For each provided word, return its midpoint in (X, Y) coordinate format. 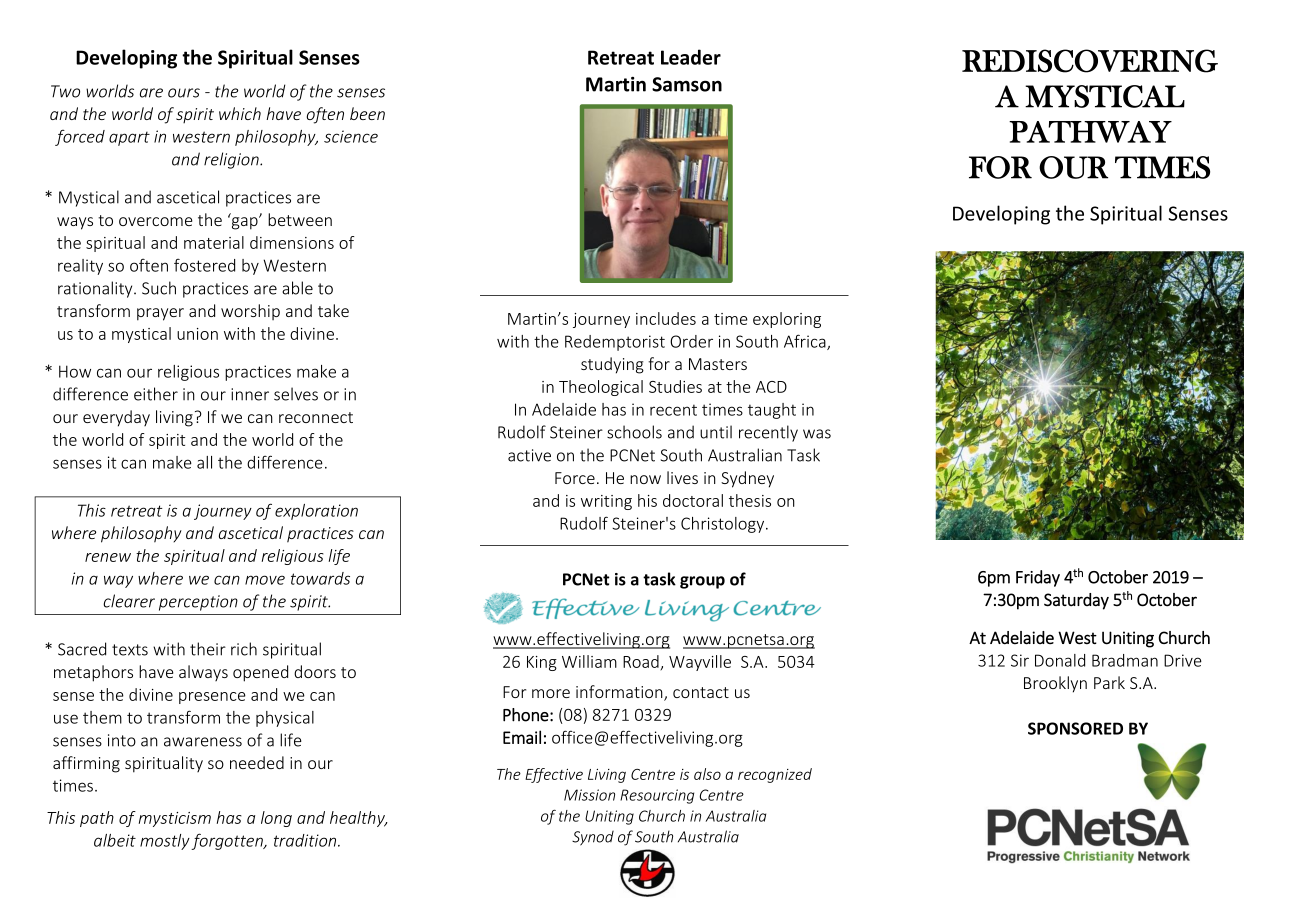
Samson (687, 84)
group (702, 582)
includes (666, 318)
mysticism (175, 819)
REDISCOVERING (1090, 61)
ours (184, 93)
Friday (1038, 578)
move (265, 580)
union (197, 334)
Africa (806, 342)
